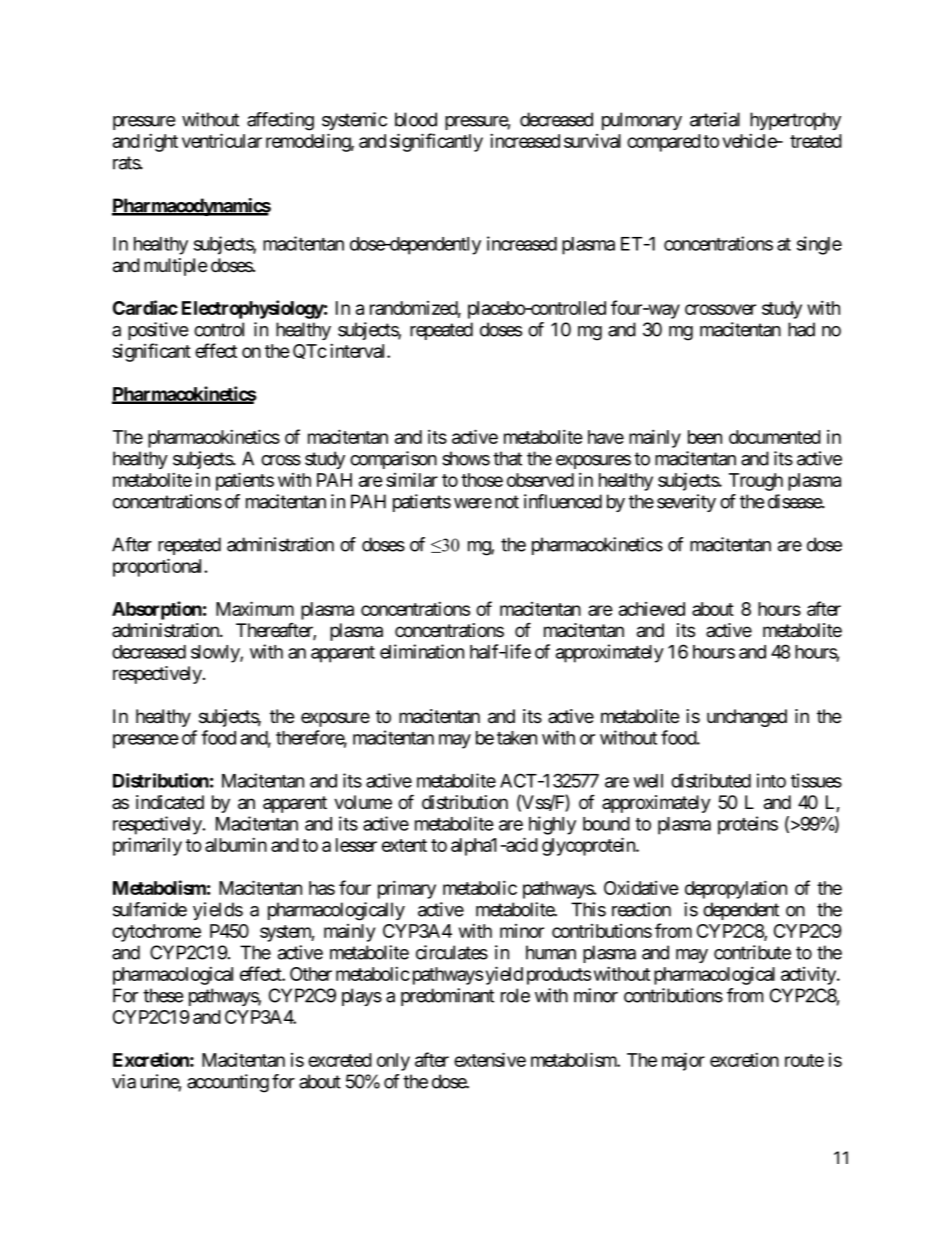 The height and width of the image is (1233, 952). Describe the element at coordinates (159, 567) in the image. I see `proportional` at that location.
